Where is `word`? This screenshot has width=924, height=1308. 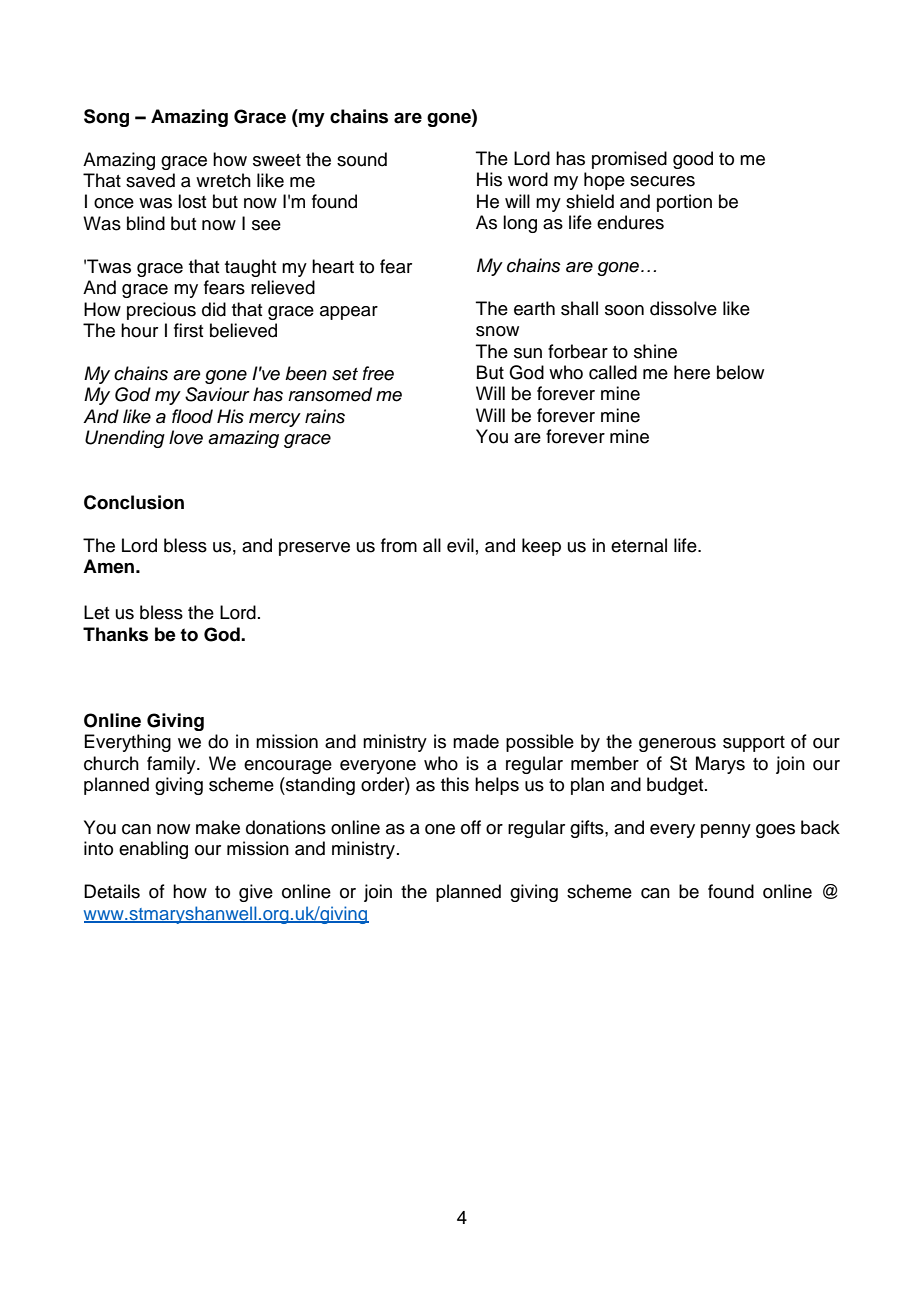 word is located at coordinates (528, 179).
